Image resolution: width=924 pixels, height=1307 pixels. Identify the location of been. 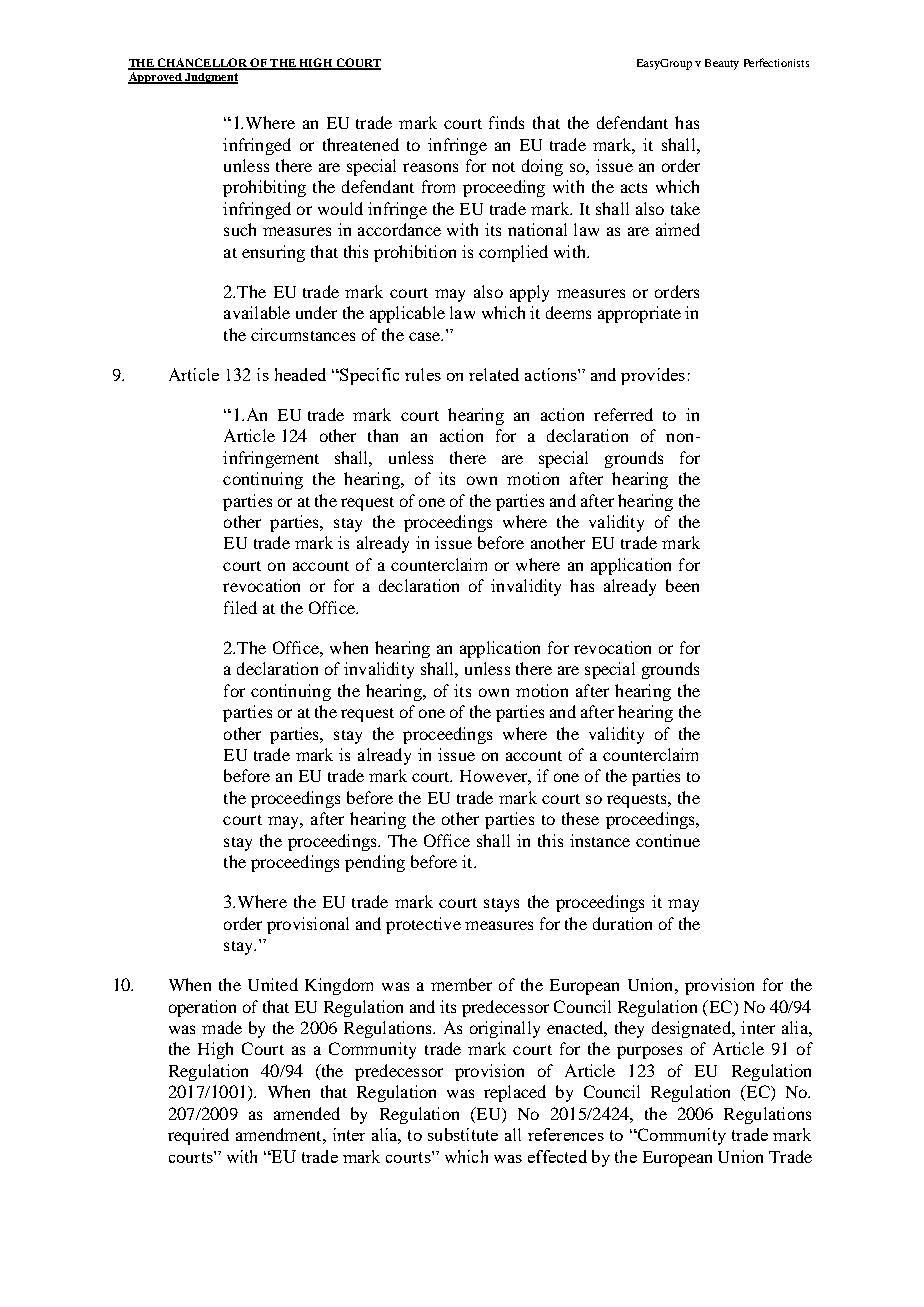
(682, 585).
